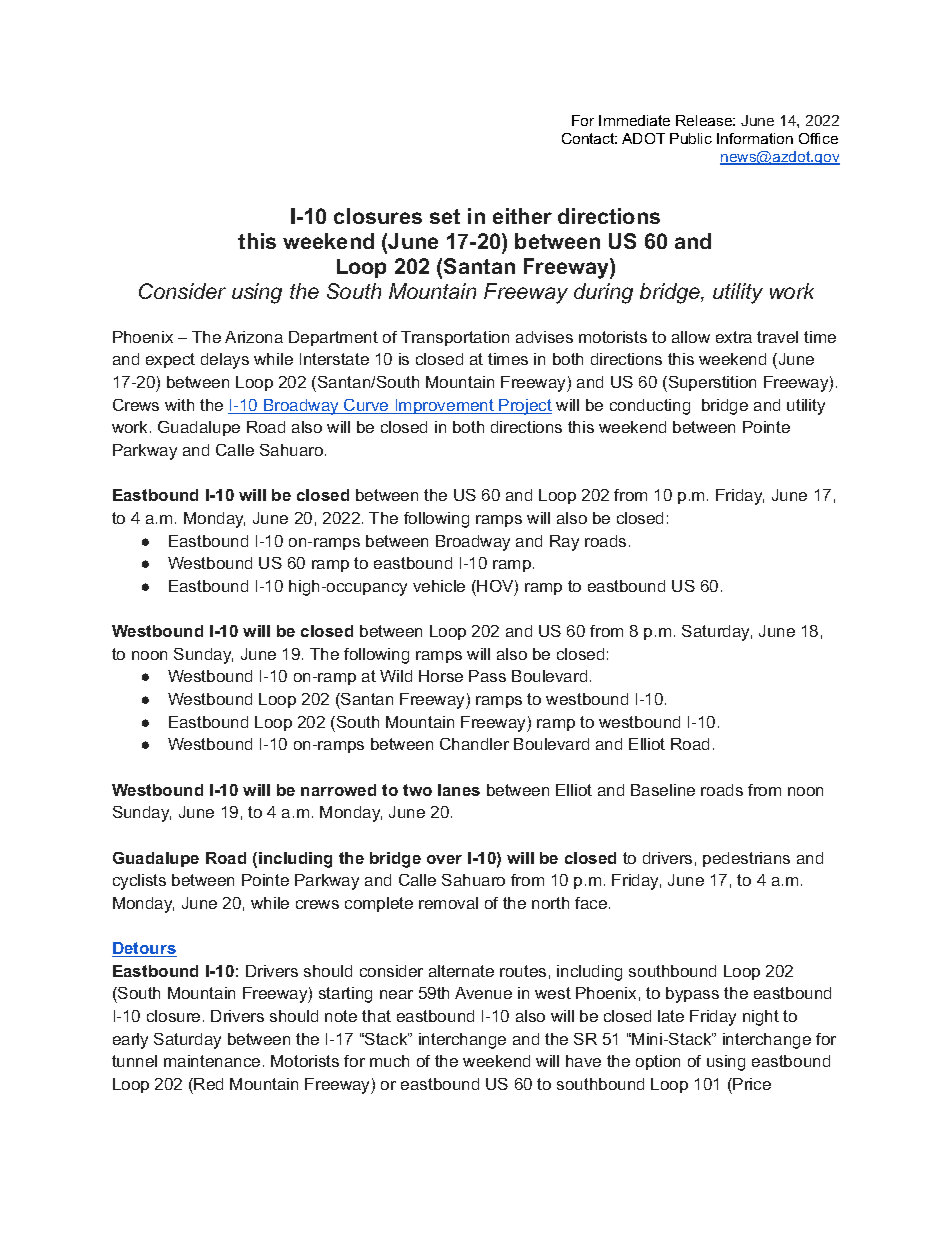  What do you see at coordinates (711, 384) in the screenshot?
I see `Superstition` at bounding box center [711, 384].
